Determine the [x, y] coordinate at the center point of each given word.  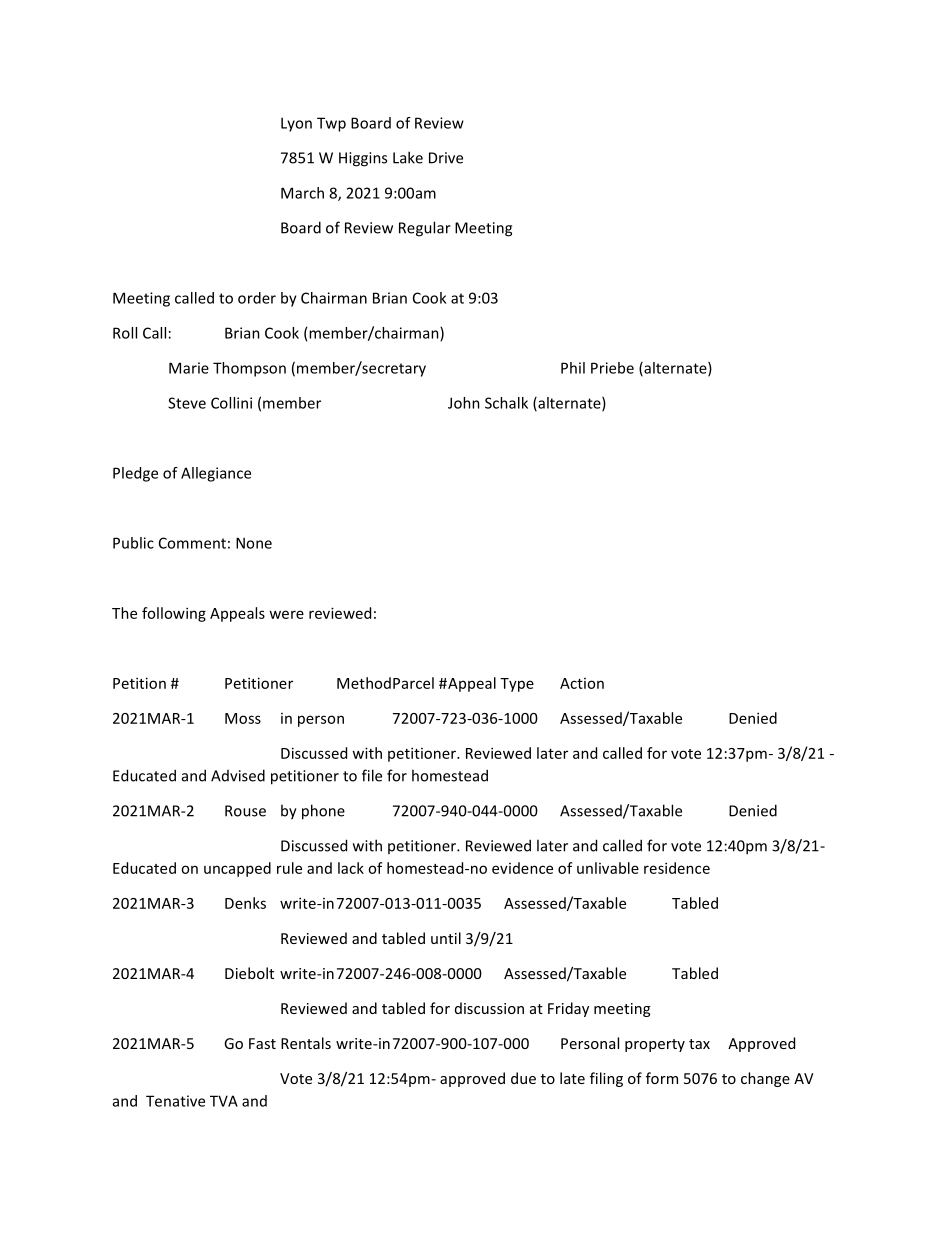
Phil [573, 368]
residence [677, 868]
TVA [224, 1101]
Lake [408, 157]
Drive [446, 158]
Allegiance [216, 474]
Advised [238, 775]
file [372, 775]
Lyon [296, 124]
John [464, 403]
